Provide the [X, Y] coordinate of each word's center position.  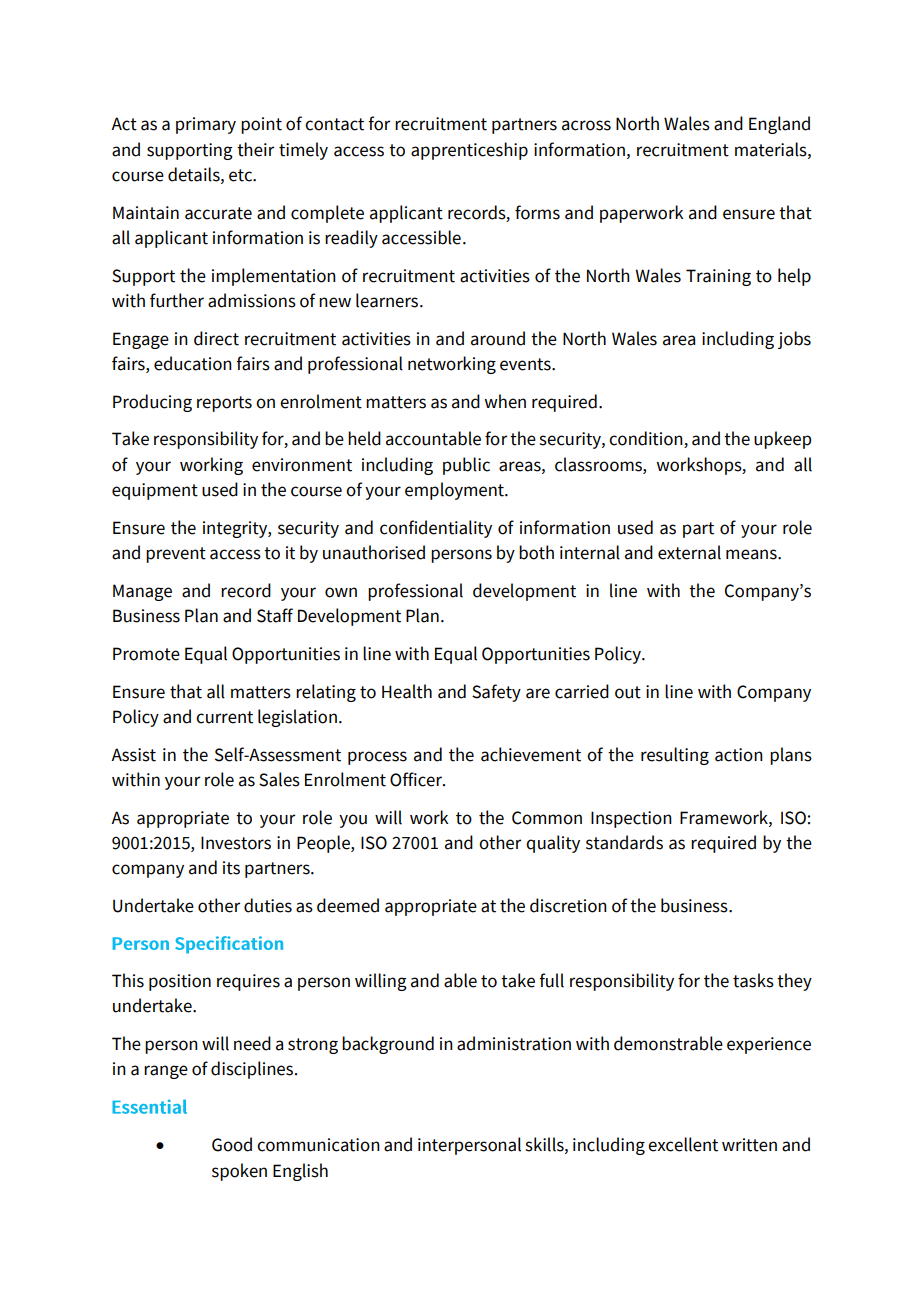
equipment [155, 491]
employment [455, 491]
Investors [236, 843]
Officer [417, 779]
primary [206, 125]
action [739, 755]
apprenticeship [469, 151]
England [779, 125]
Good [232, 1144]
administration [514, 1043]
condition [647, 439]
